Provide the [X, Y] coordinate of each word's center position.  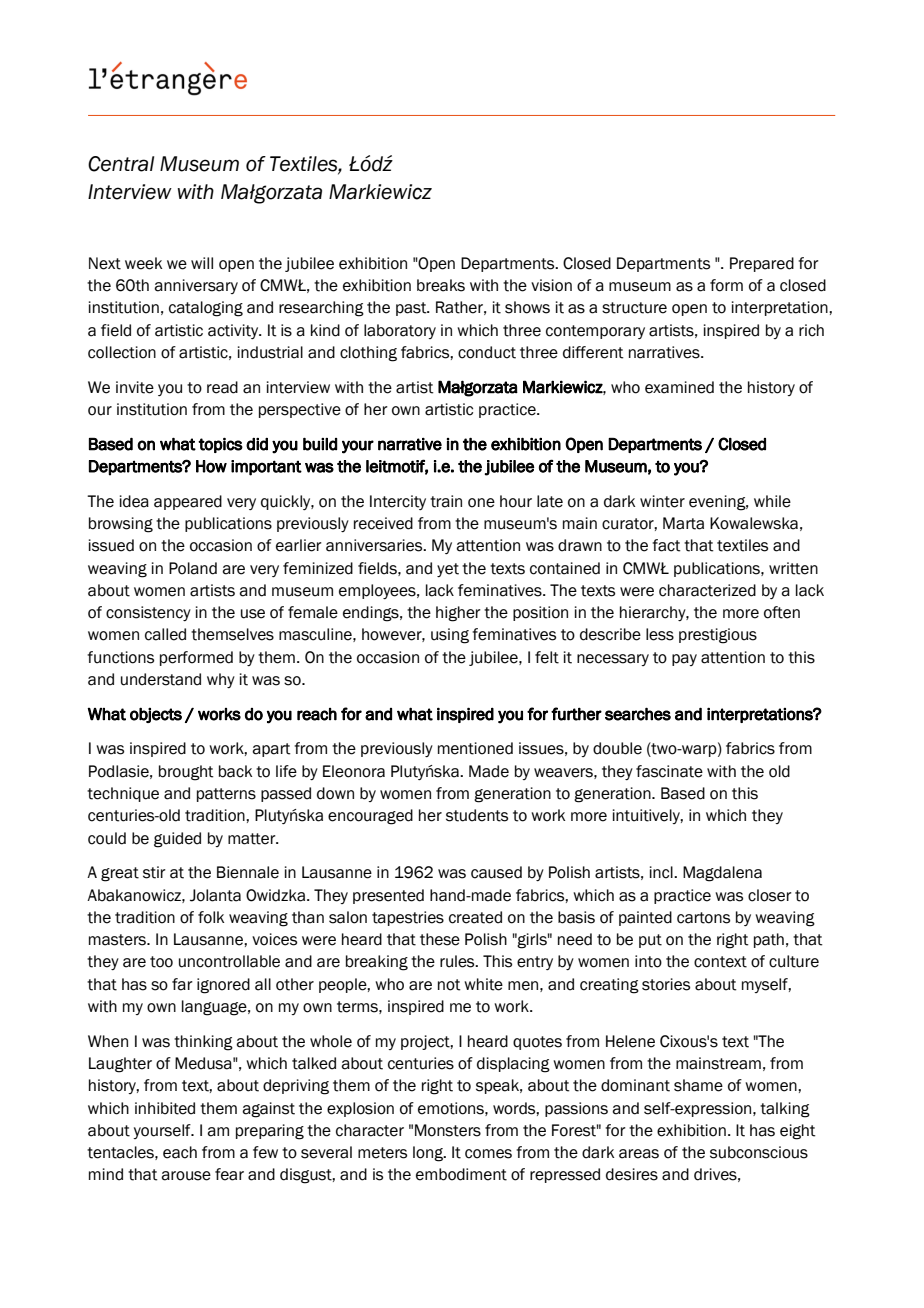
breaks [441, 285]
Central [121, 164]
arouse [186, 1176]
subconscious [759, 1152]
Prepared [762, 264]
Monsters [448, 1130]
